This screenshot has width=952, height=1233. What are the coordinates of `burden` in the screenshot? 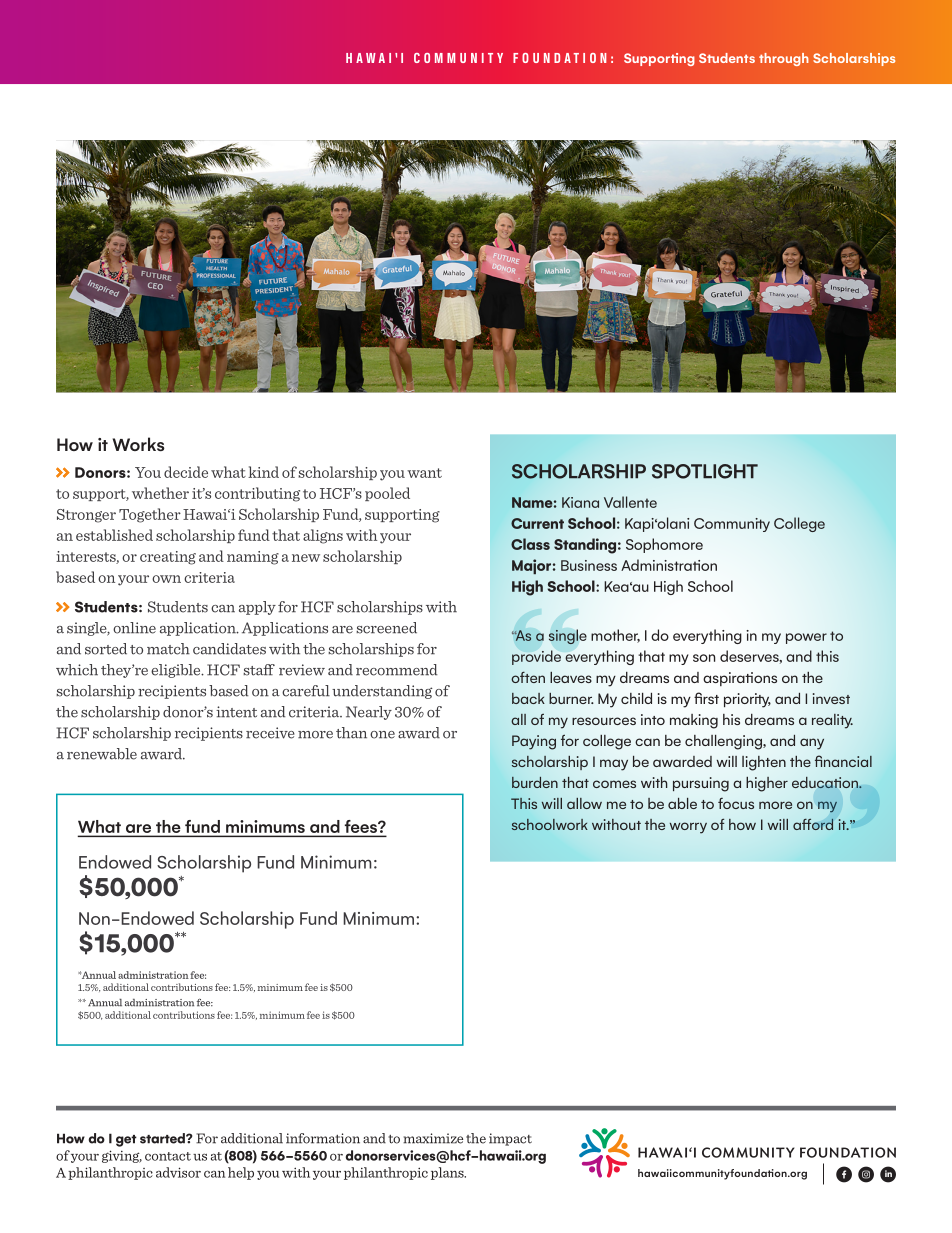 It's located at (535, 782).
